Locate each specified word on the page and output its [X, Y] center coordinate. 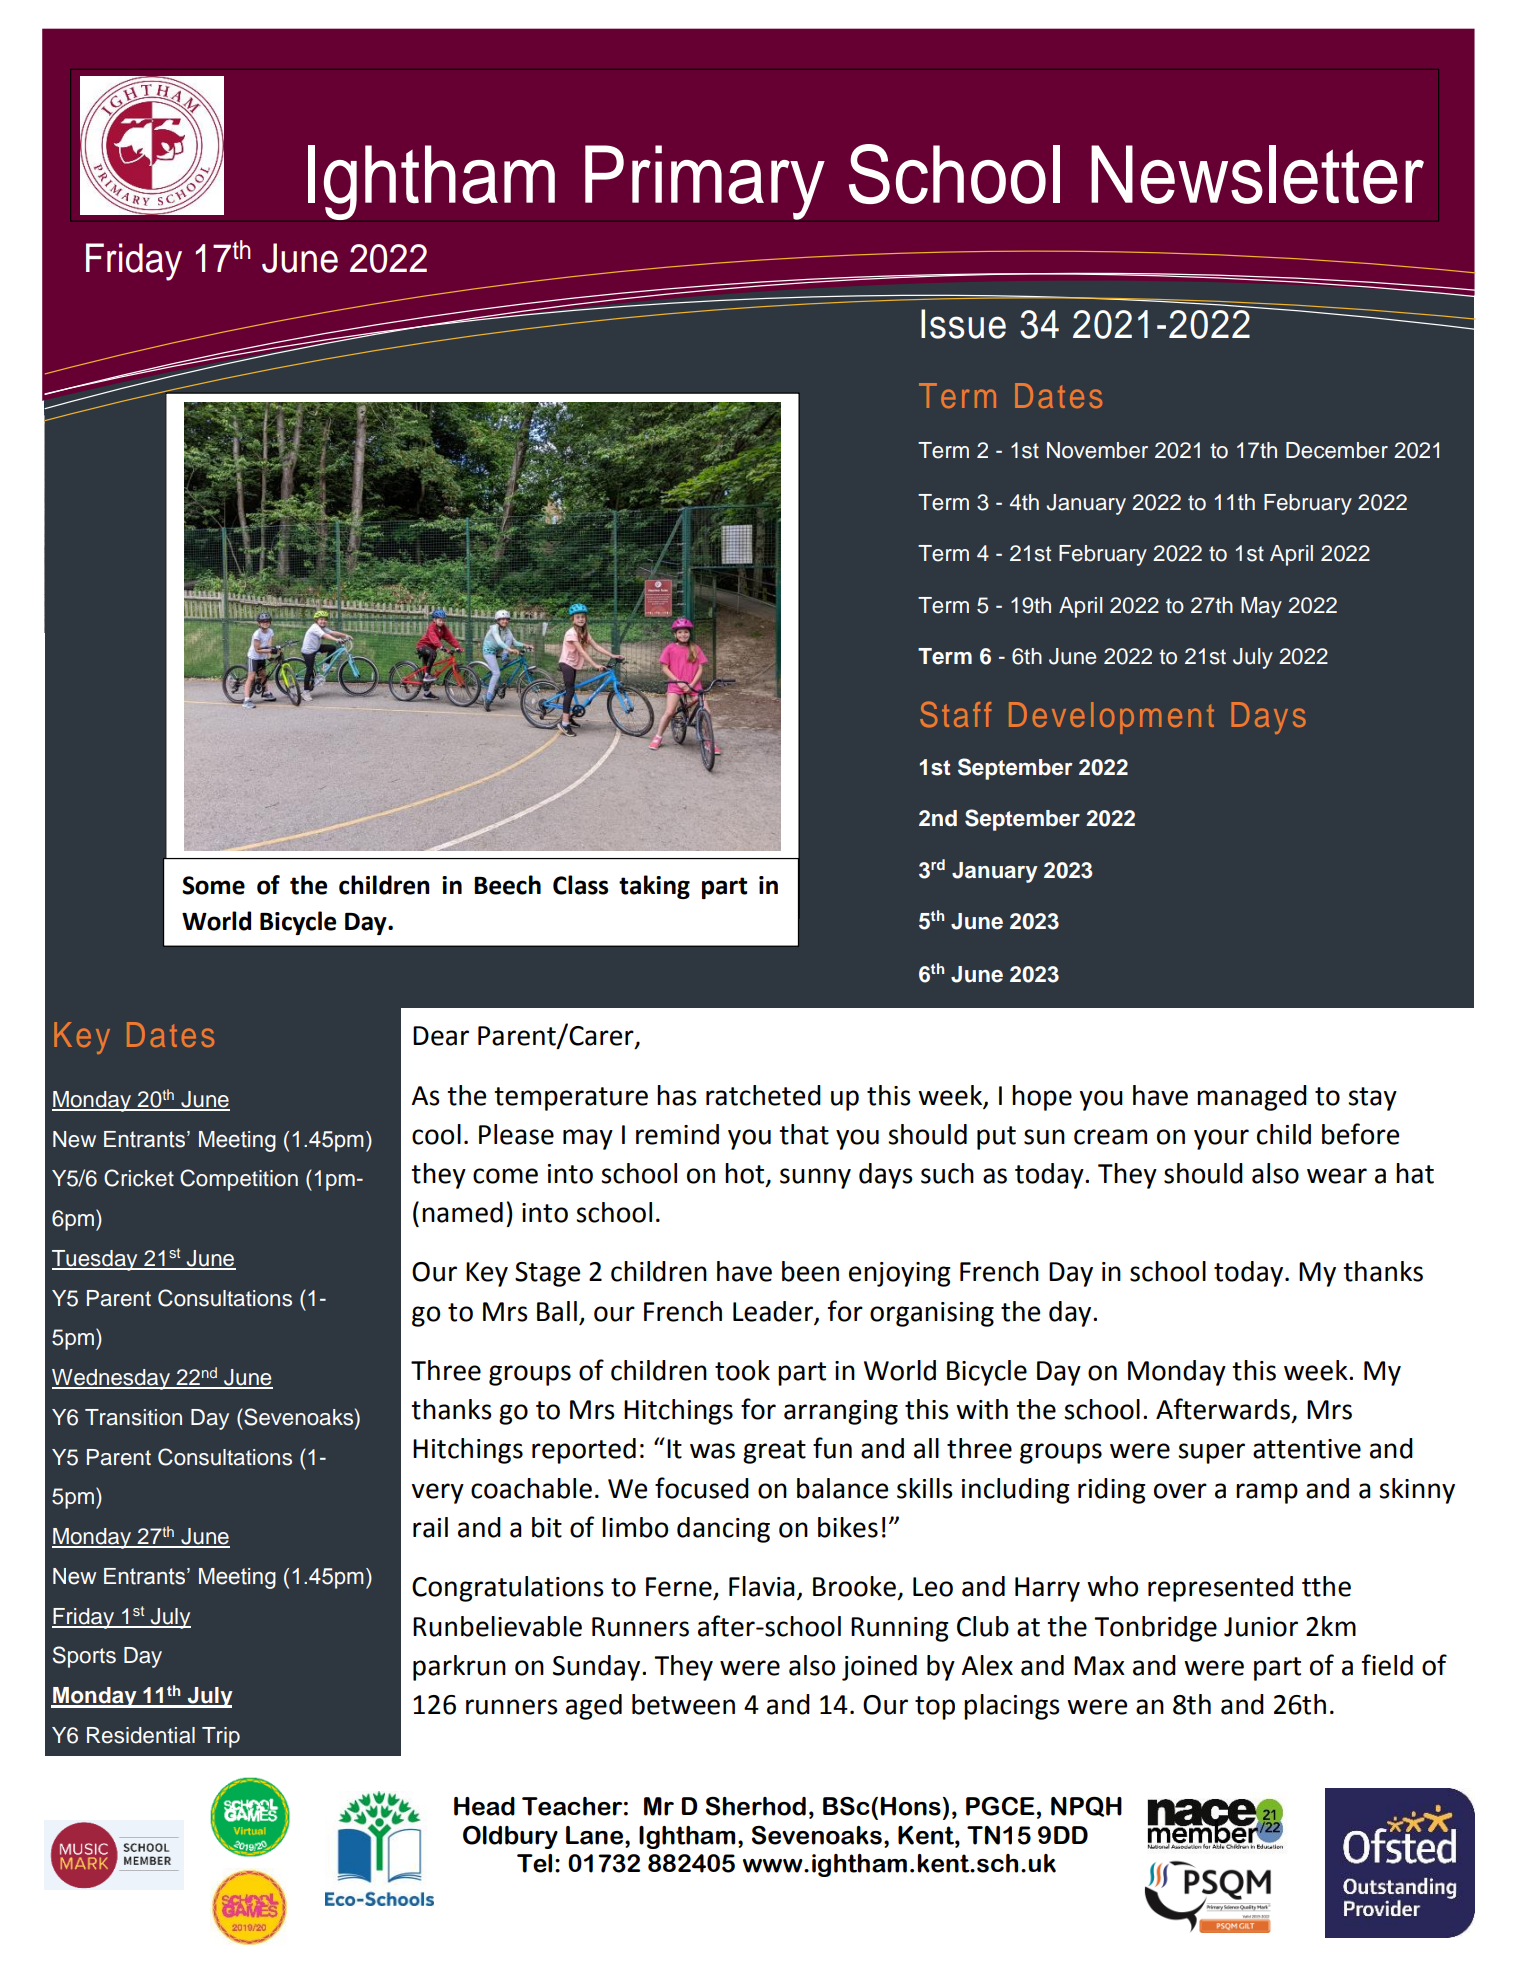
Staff [956, 714]
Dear [441, 1036]
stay [1372, 1099]
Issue [963, 324]
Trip [221, 1737]
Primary [705, 182]
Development [1111, 718]
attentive [1307, 1449]
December [1337, 450]
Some [213, 885]
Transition [133, 1417]
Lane [594, 1835]
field [1387, 1665]
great [774, 1452]
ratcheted [763, 1095]
